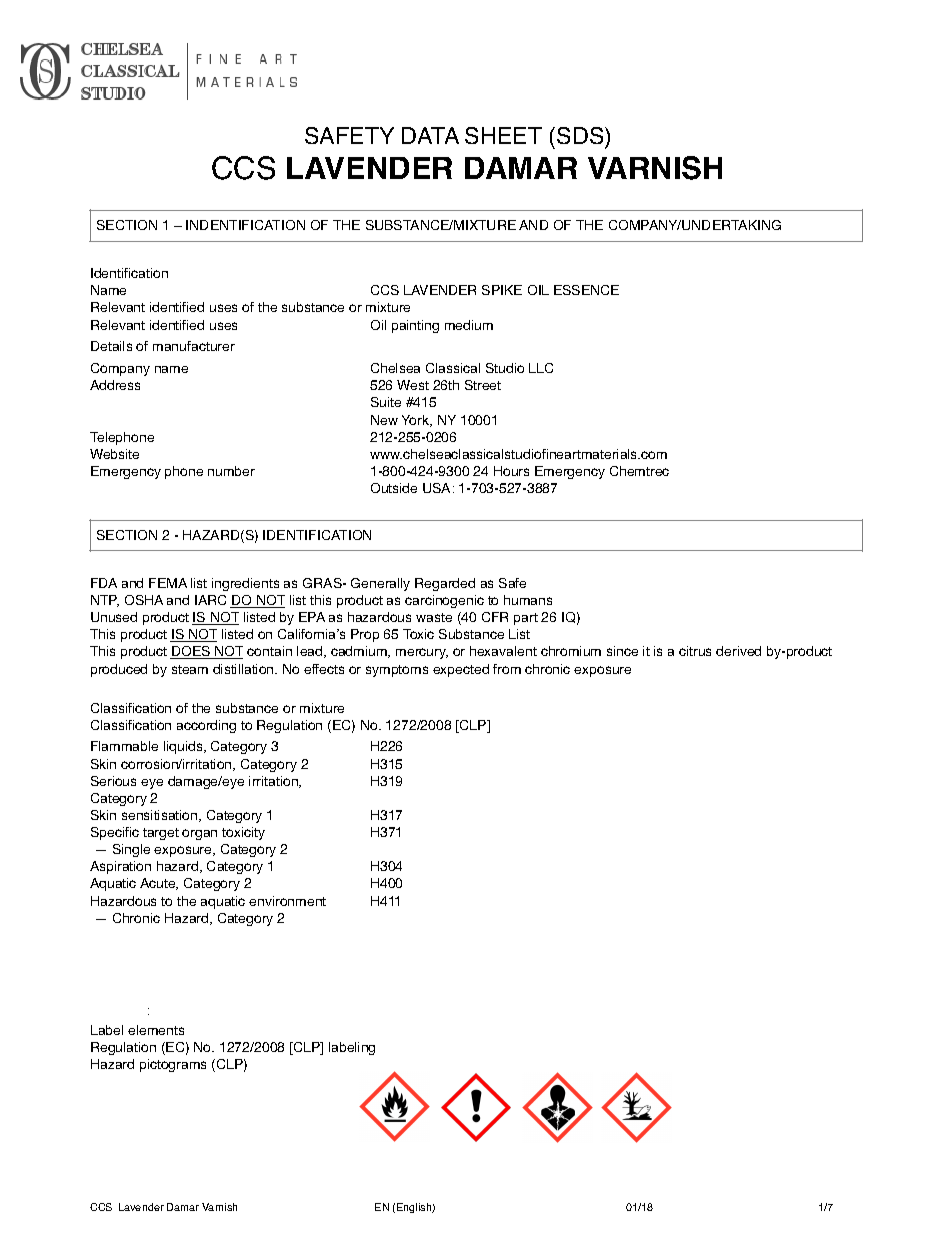 This page has height=1233, width=952. Describe the element at coordinates (430, 135) in the page. I see `DATA` at that location.
